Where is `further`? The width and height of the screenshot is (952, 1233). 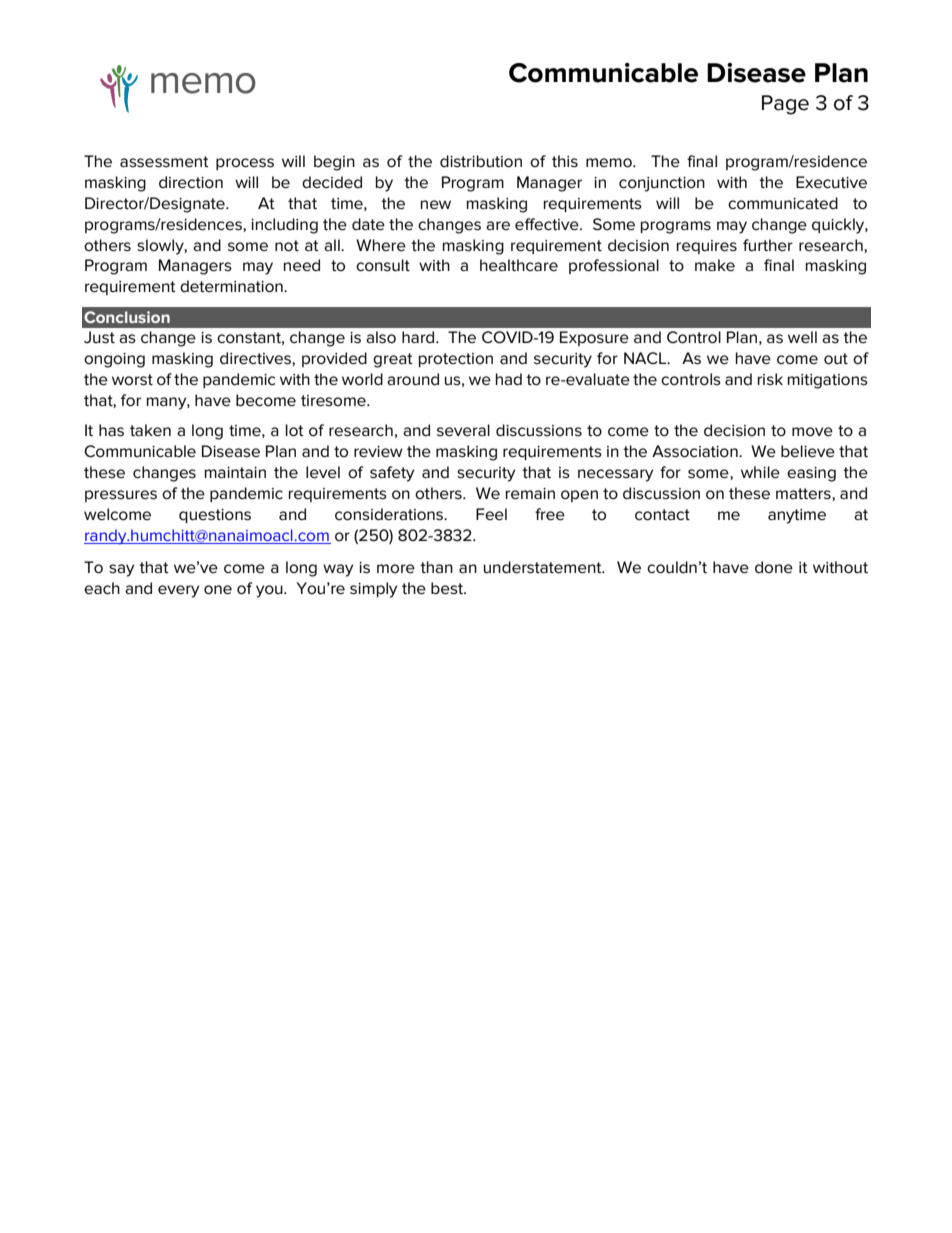
further is located at coordinates (768, 245).
